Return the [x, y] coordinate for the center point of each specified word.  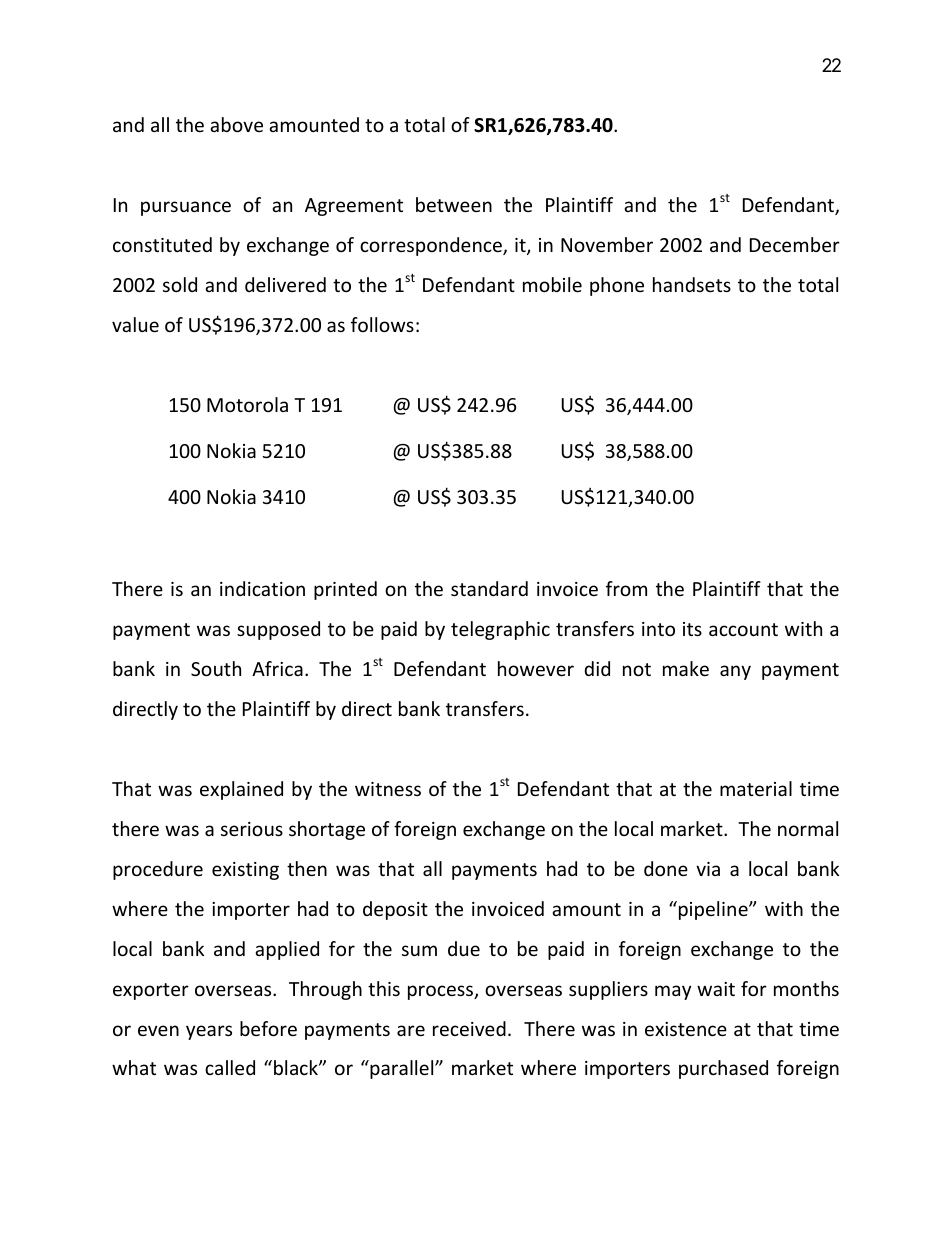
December [795, 244]
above [236, 124]
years [209, 1032]
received [469, 1028]
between [454, 204]
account [743, 629]
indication [262, 588]
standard [489, 588]
